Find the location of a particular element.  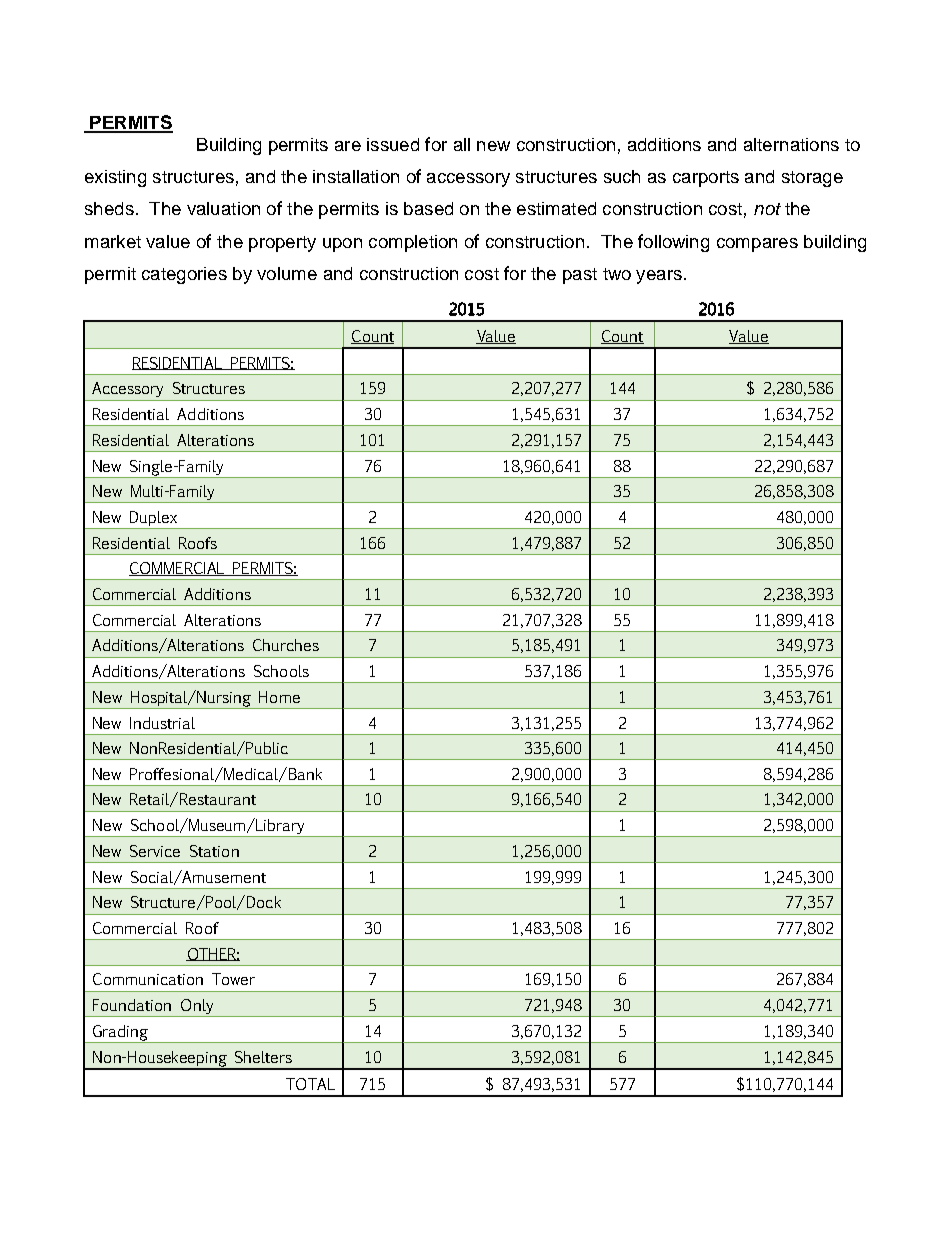

Tower is located at coordinates (233, 979).
